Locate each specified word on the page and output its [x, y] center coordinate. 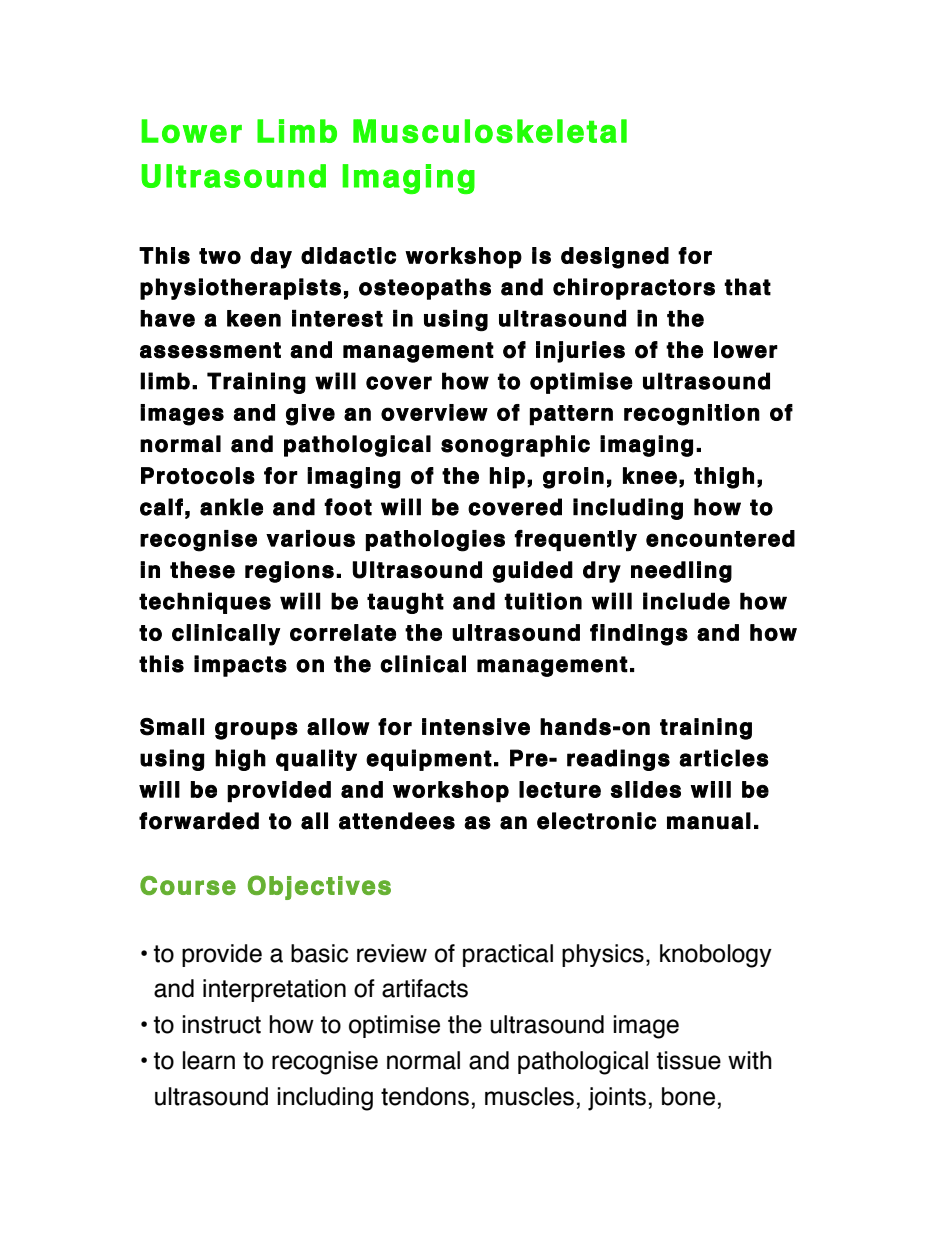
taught [405, 603]
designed [615, 258]
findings [639, 635]
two [220, 256]
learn [209, 1060]
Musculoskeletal [490, 131]
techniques [205, 603]
